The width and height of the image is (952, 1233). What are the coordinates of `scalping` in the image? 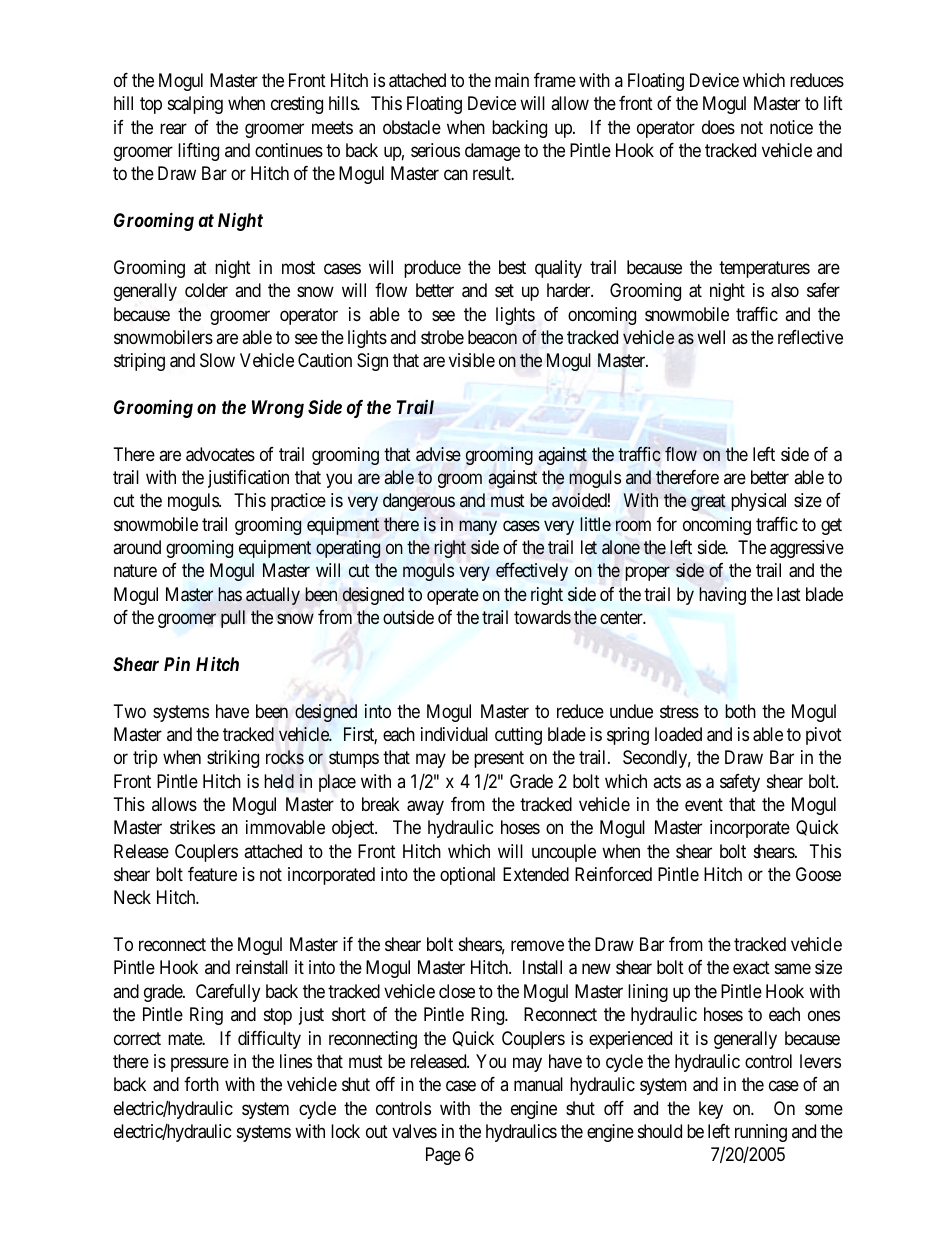 It's located at (195, 105).
